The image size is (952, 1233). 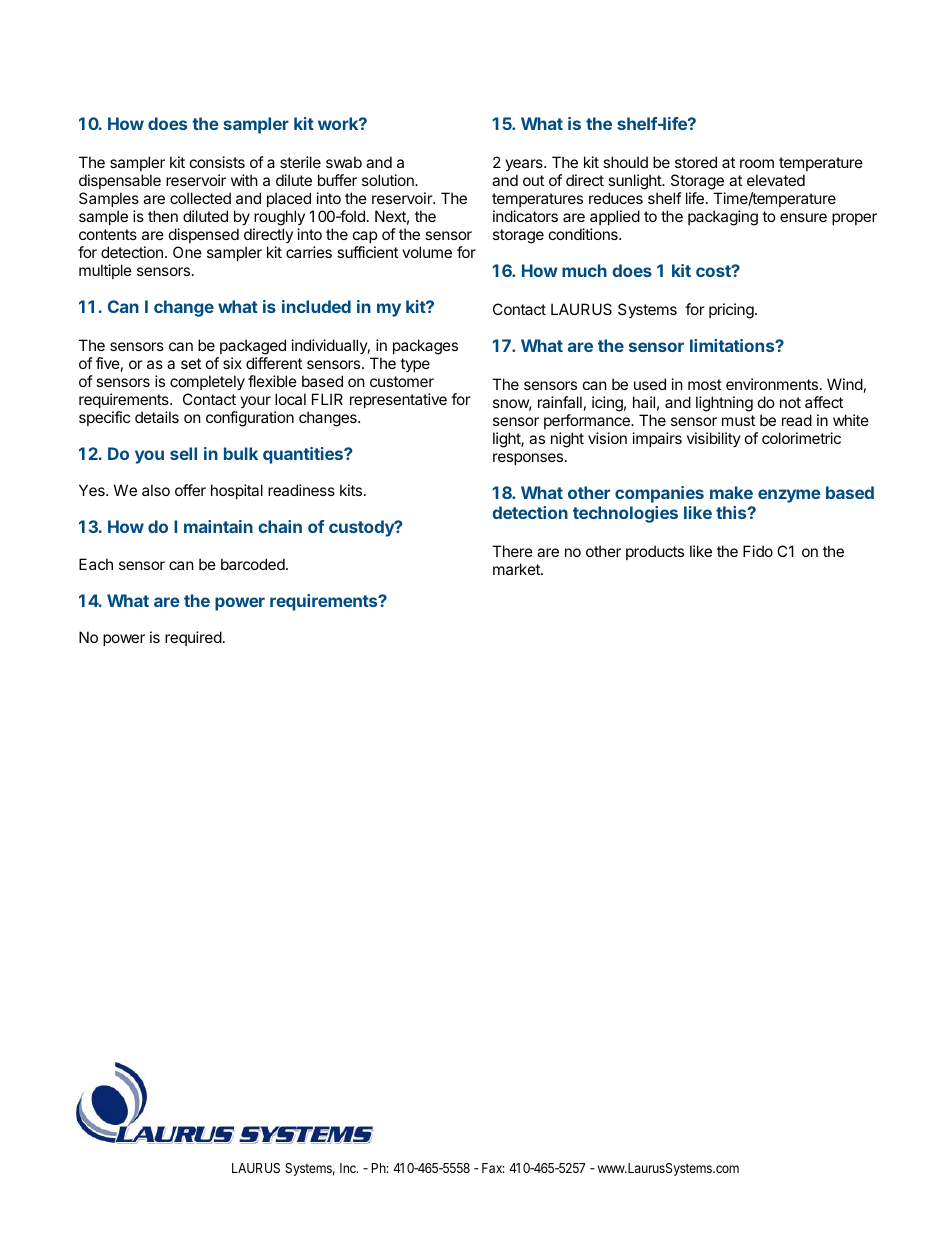 I want to click on representative, so click(x=398, y=400).
